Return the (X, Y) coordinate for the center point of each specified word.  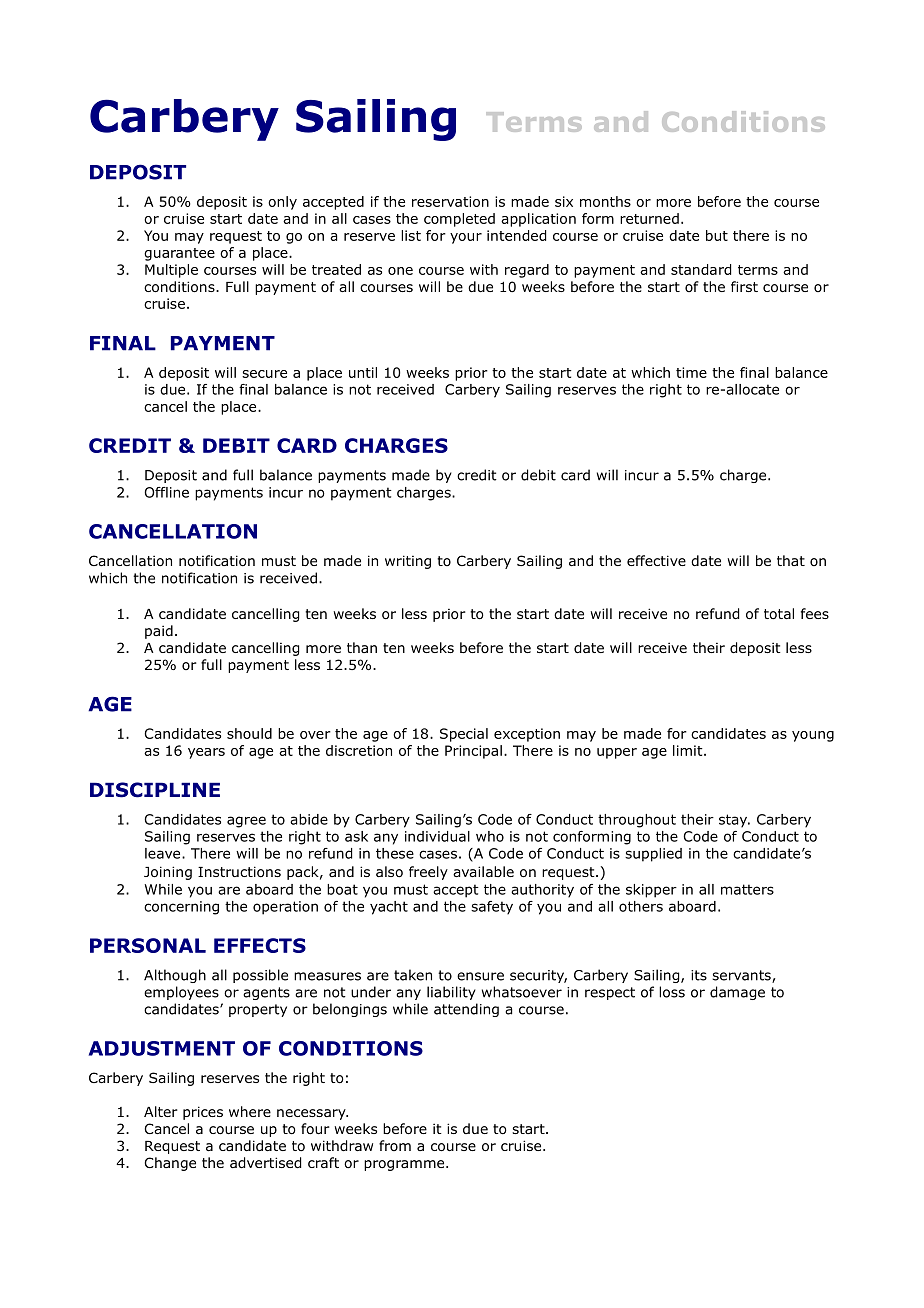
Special (464, 735)
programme (405, 1165)
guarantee (179, 254)
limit (689, 750)
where (250, 1111)
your (466, 238)
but (717, 235)
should (249, 733)
